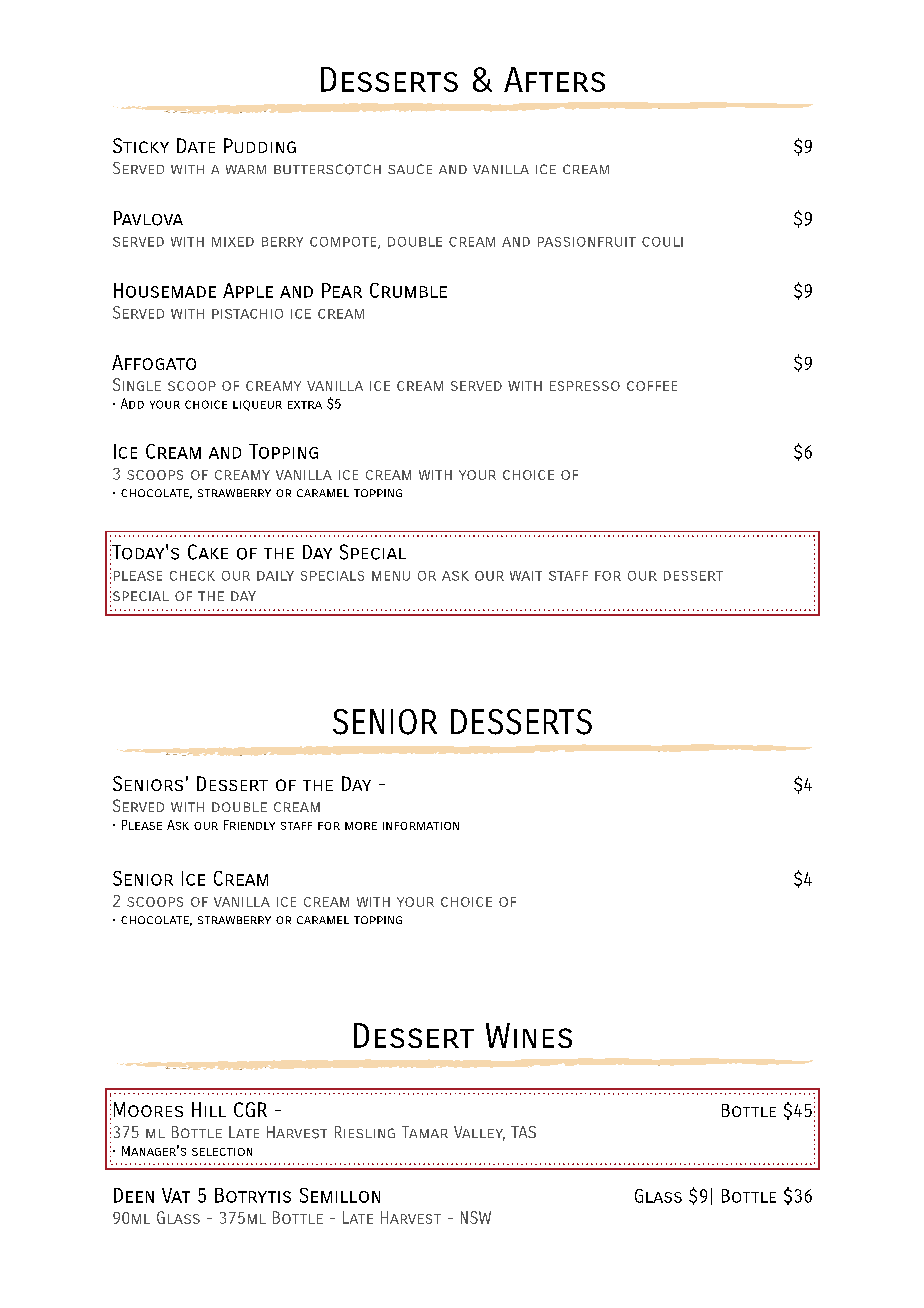 The image size is (924, 1308). I want to click on menu, so click(391, 576).
